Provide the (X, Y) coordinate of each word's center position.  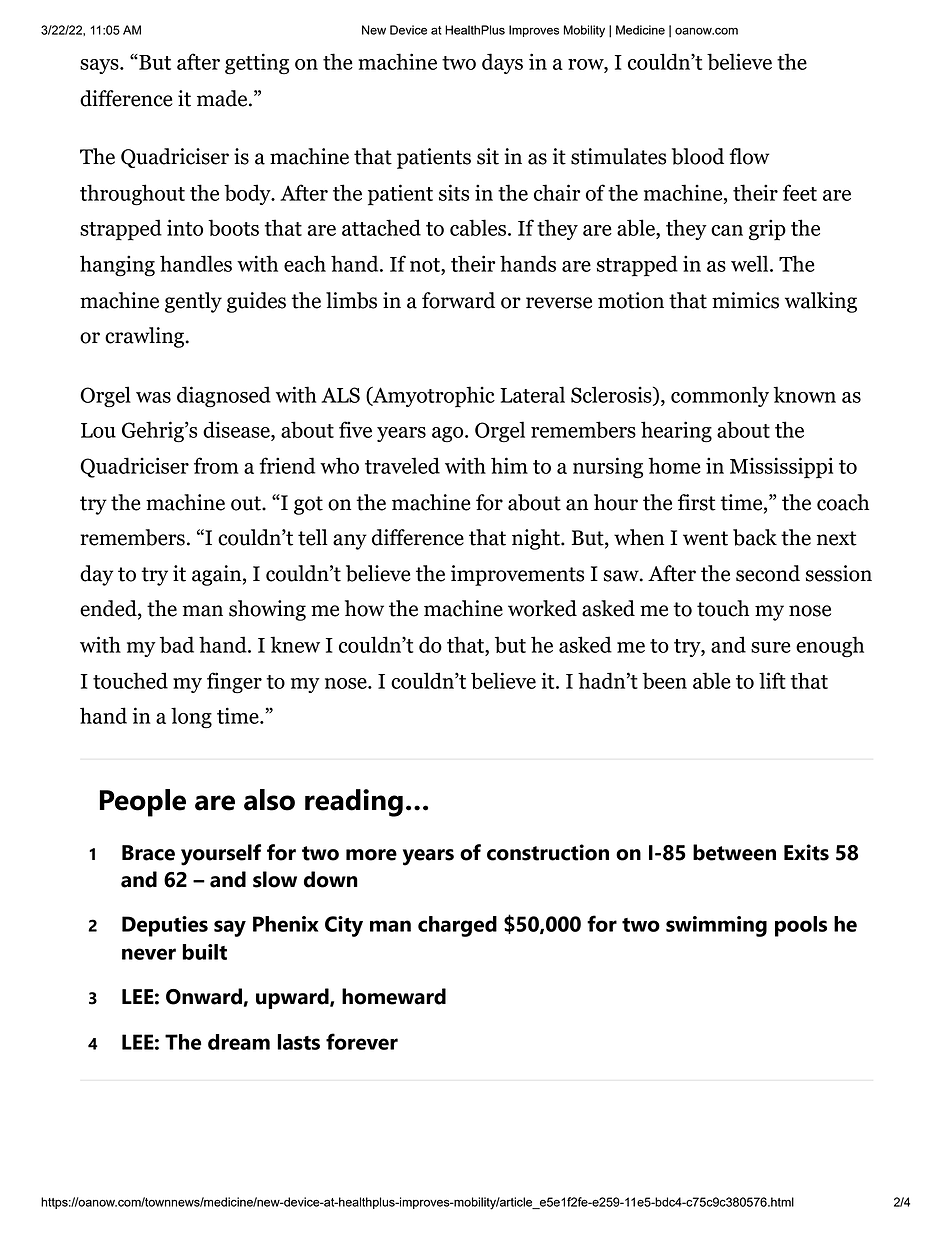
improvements (517, 575)
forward (458, 300)
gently (193, 302)
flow (749, 156)
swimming (716, 926)
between (734, 852)
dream (239, 1042)
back (755, 537)
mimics (745, 300)
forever (362, 1041)
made (223, 98)
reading (354, 803)
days (502, 63)
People (142, 803)
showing (267, 610)
